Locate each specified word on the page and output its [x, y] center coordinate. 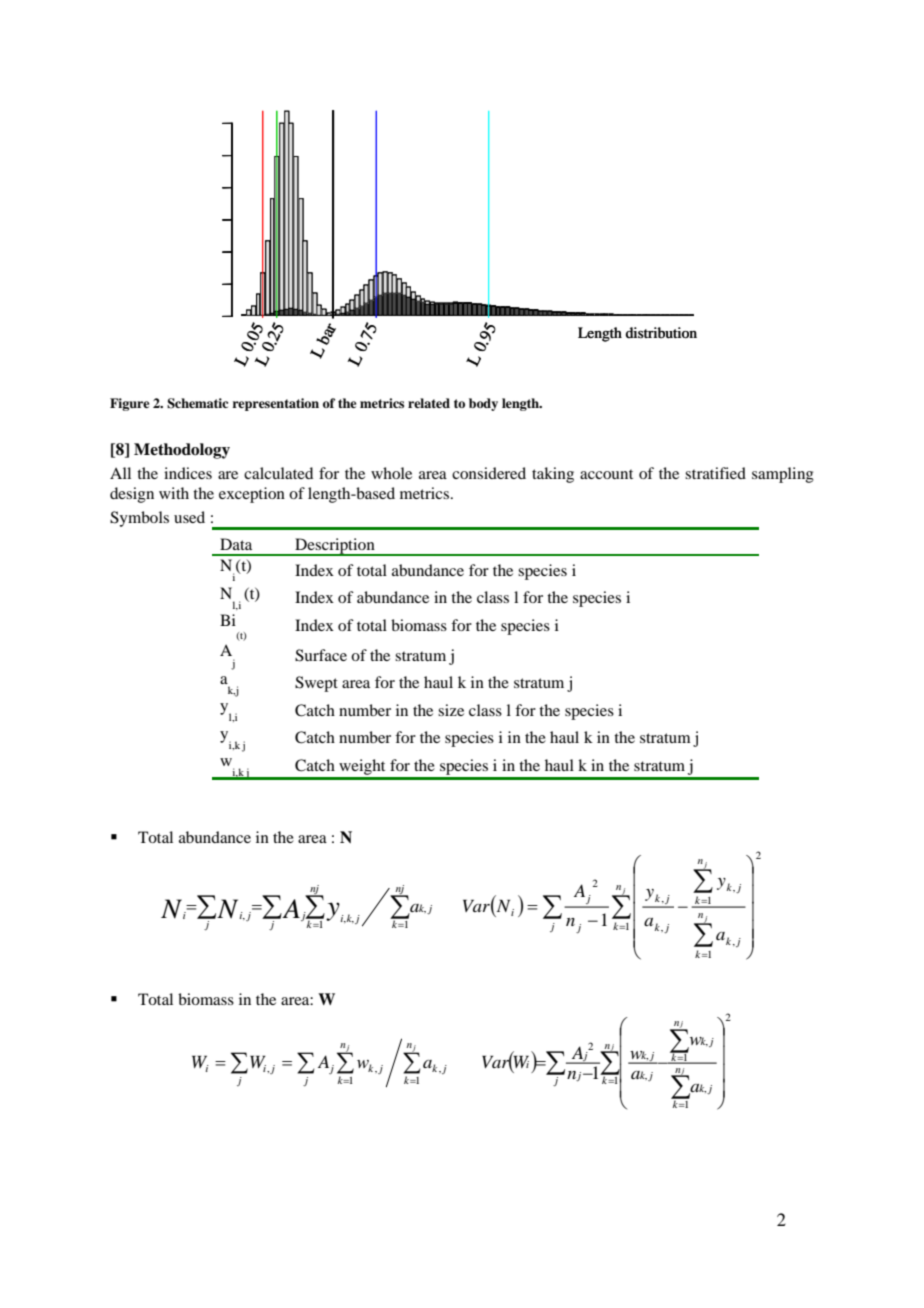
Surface [321, 655]
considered [489, 473]
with [174, 493]
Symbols [139, 519]
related [429, 403]
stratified [715, 473]
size [451, 710]
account [606, 474]
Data [236, 544]
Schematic [197, 403]
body [483, 404]
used [189, 517]
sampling [783, 475]
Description [335, 547]
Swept [316, 684]
